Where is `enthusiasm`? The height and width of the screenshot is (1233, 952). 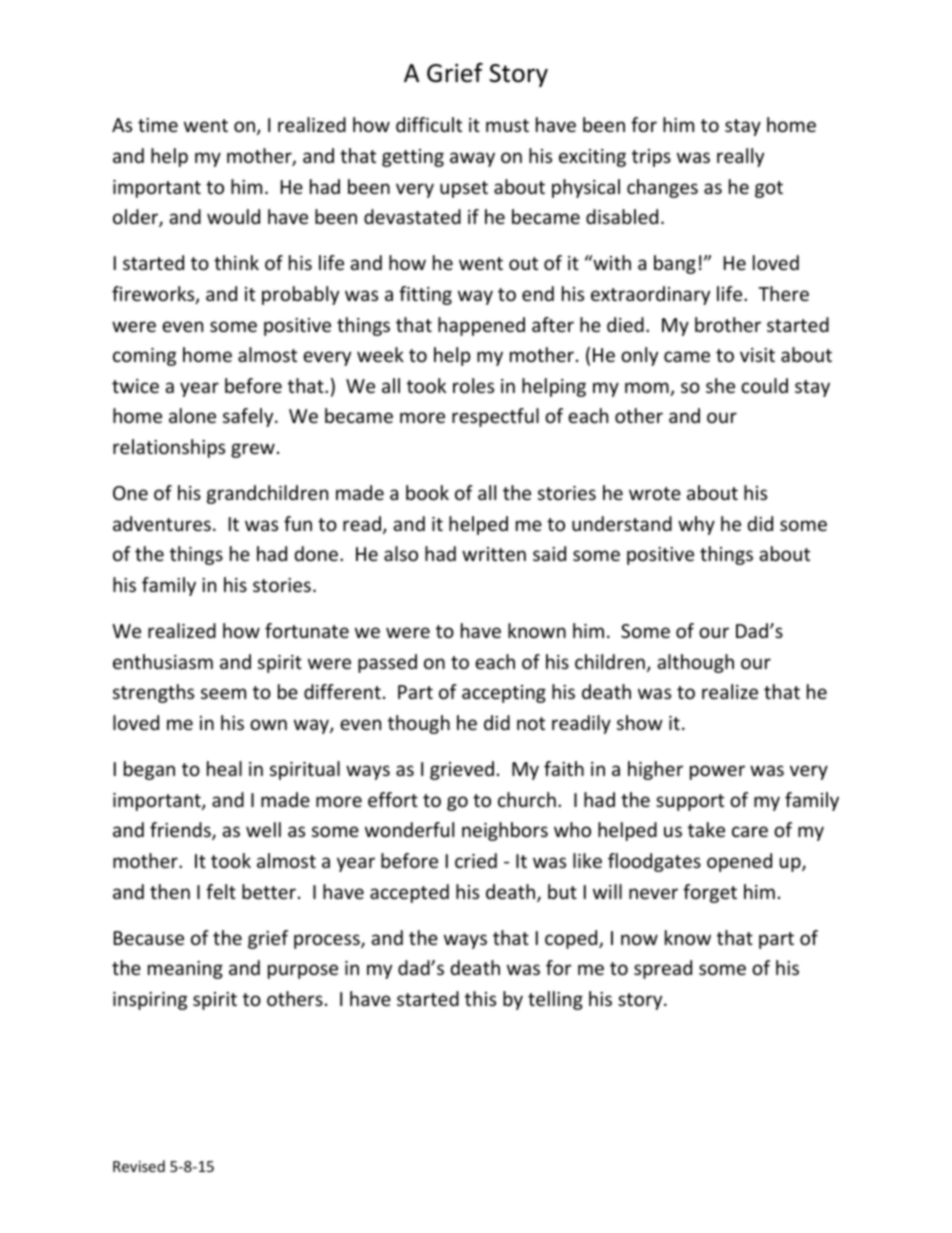
enthusiasm is located at coordinates (163, 661).
